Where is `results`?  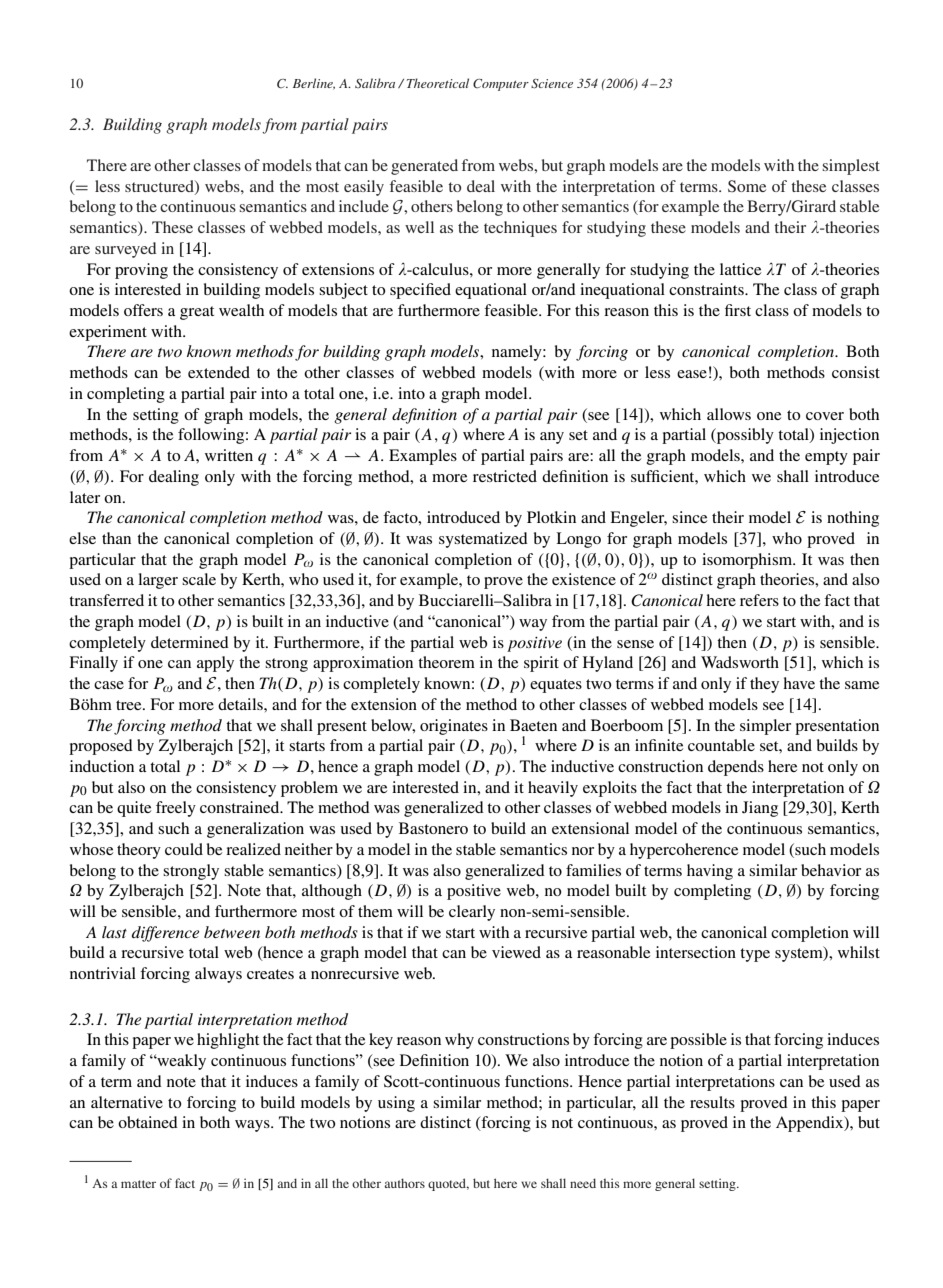
results is located at coordinates (712, 1102).
